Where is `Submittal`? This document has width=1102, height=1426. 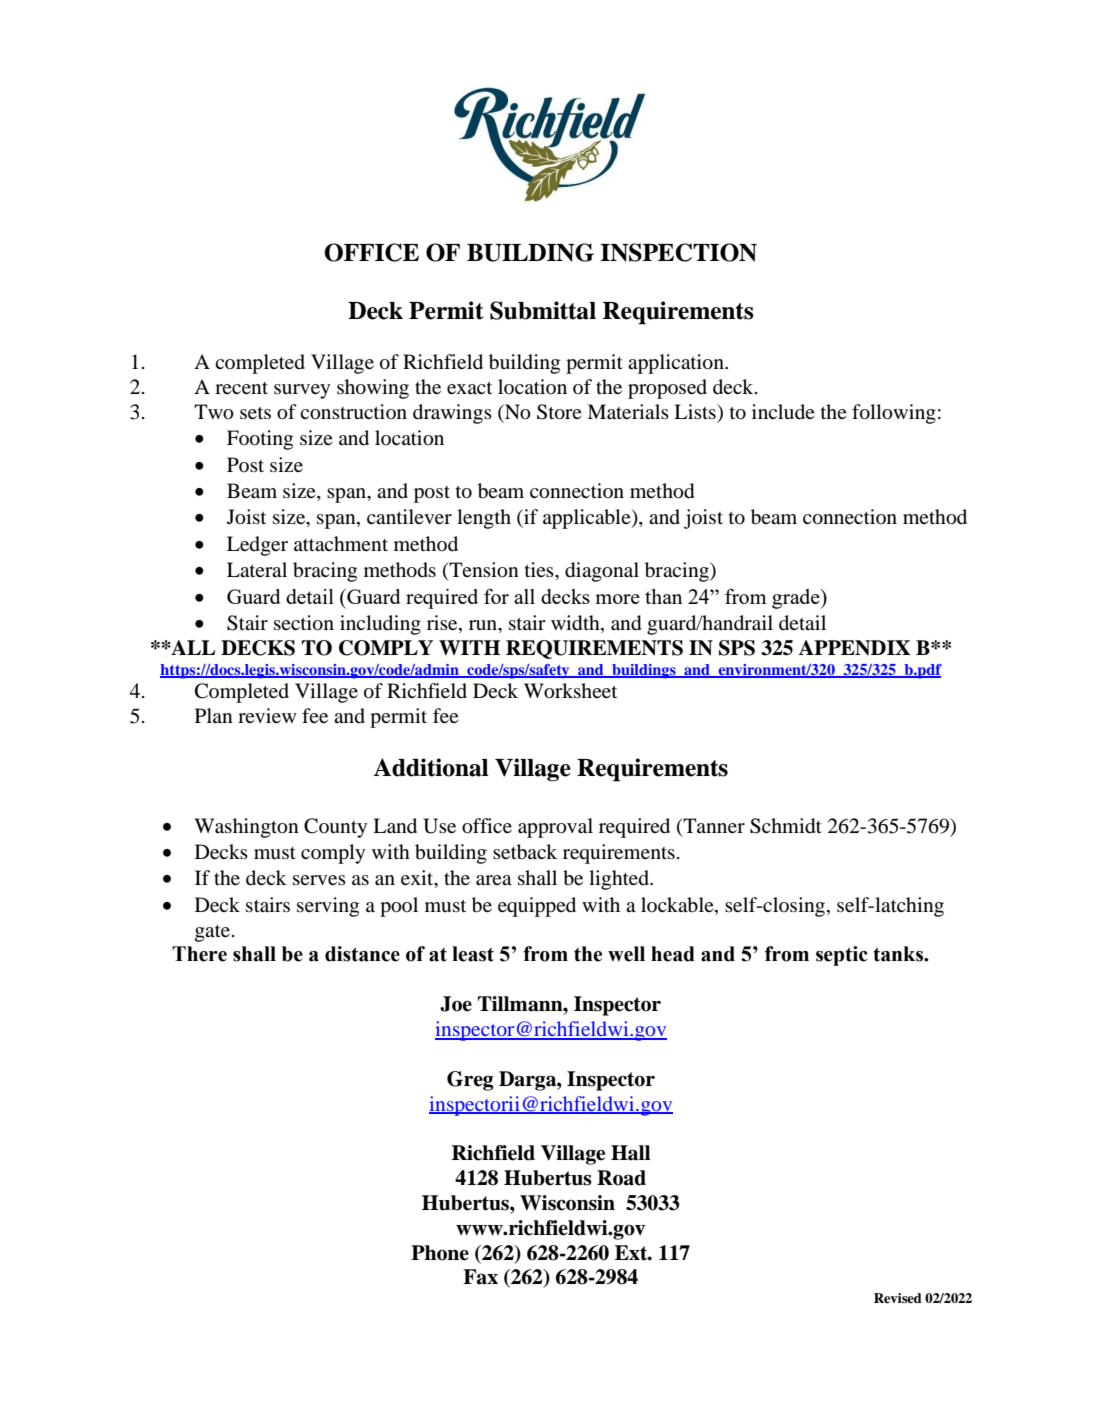
Submittal is located at coordinates (543, 310).
